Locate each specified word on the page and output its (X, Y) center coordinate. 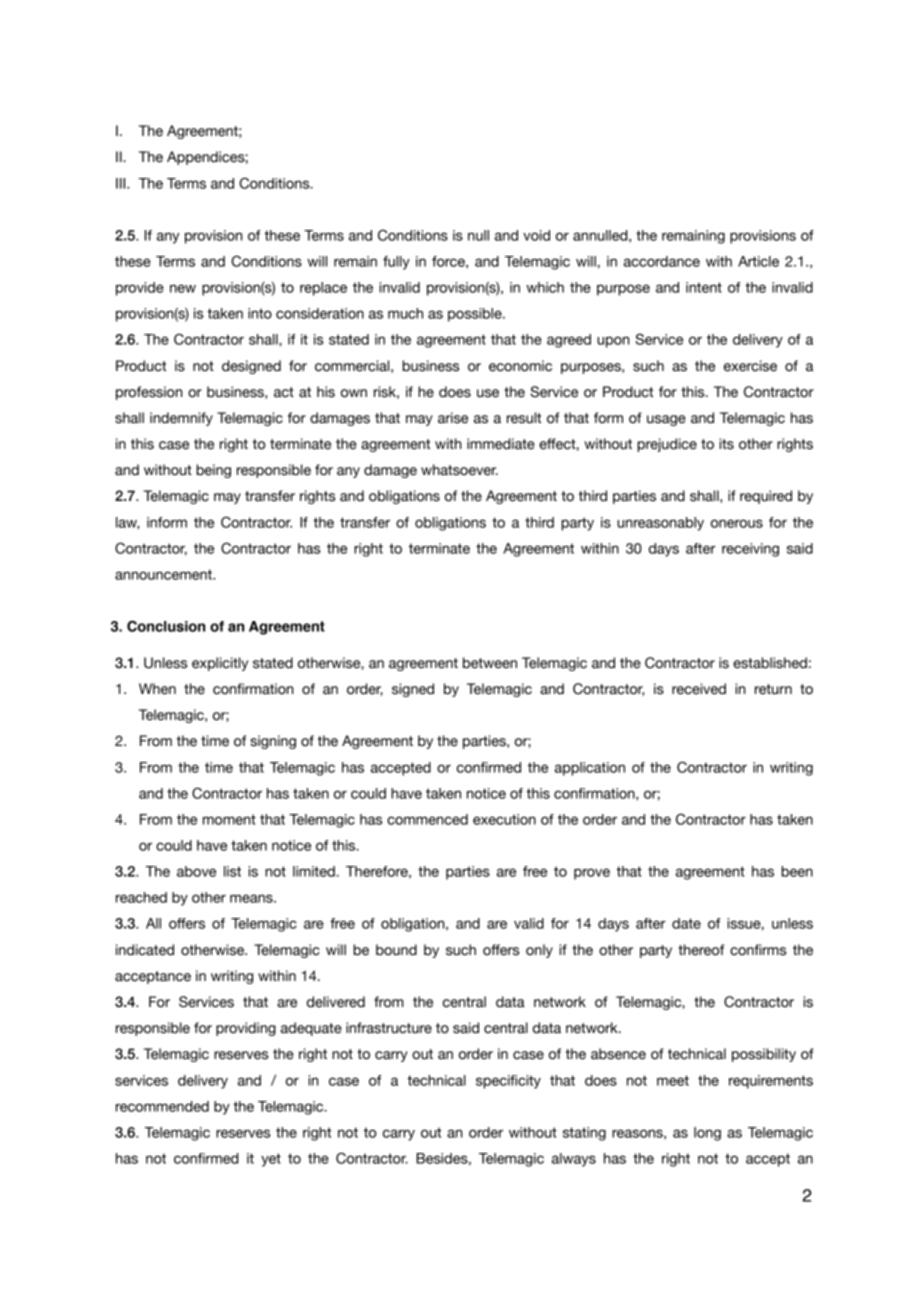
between (490, 663)
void (536, 235)
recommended (162, 1106)
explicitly (220, 664)
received (699, 689)
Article (758, 261)
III (122, 183)
